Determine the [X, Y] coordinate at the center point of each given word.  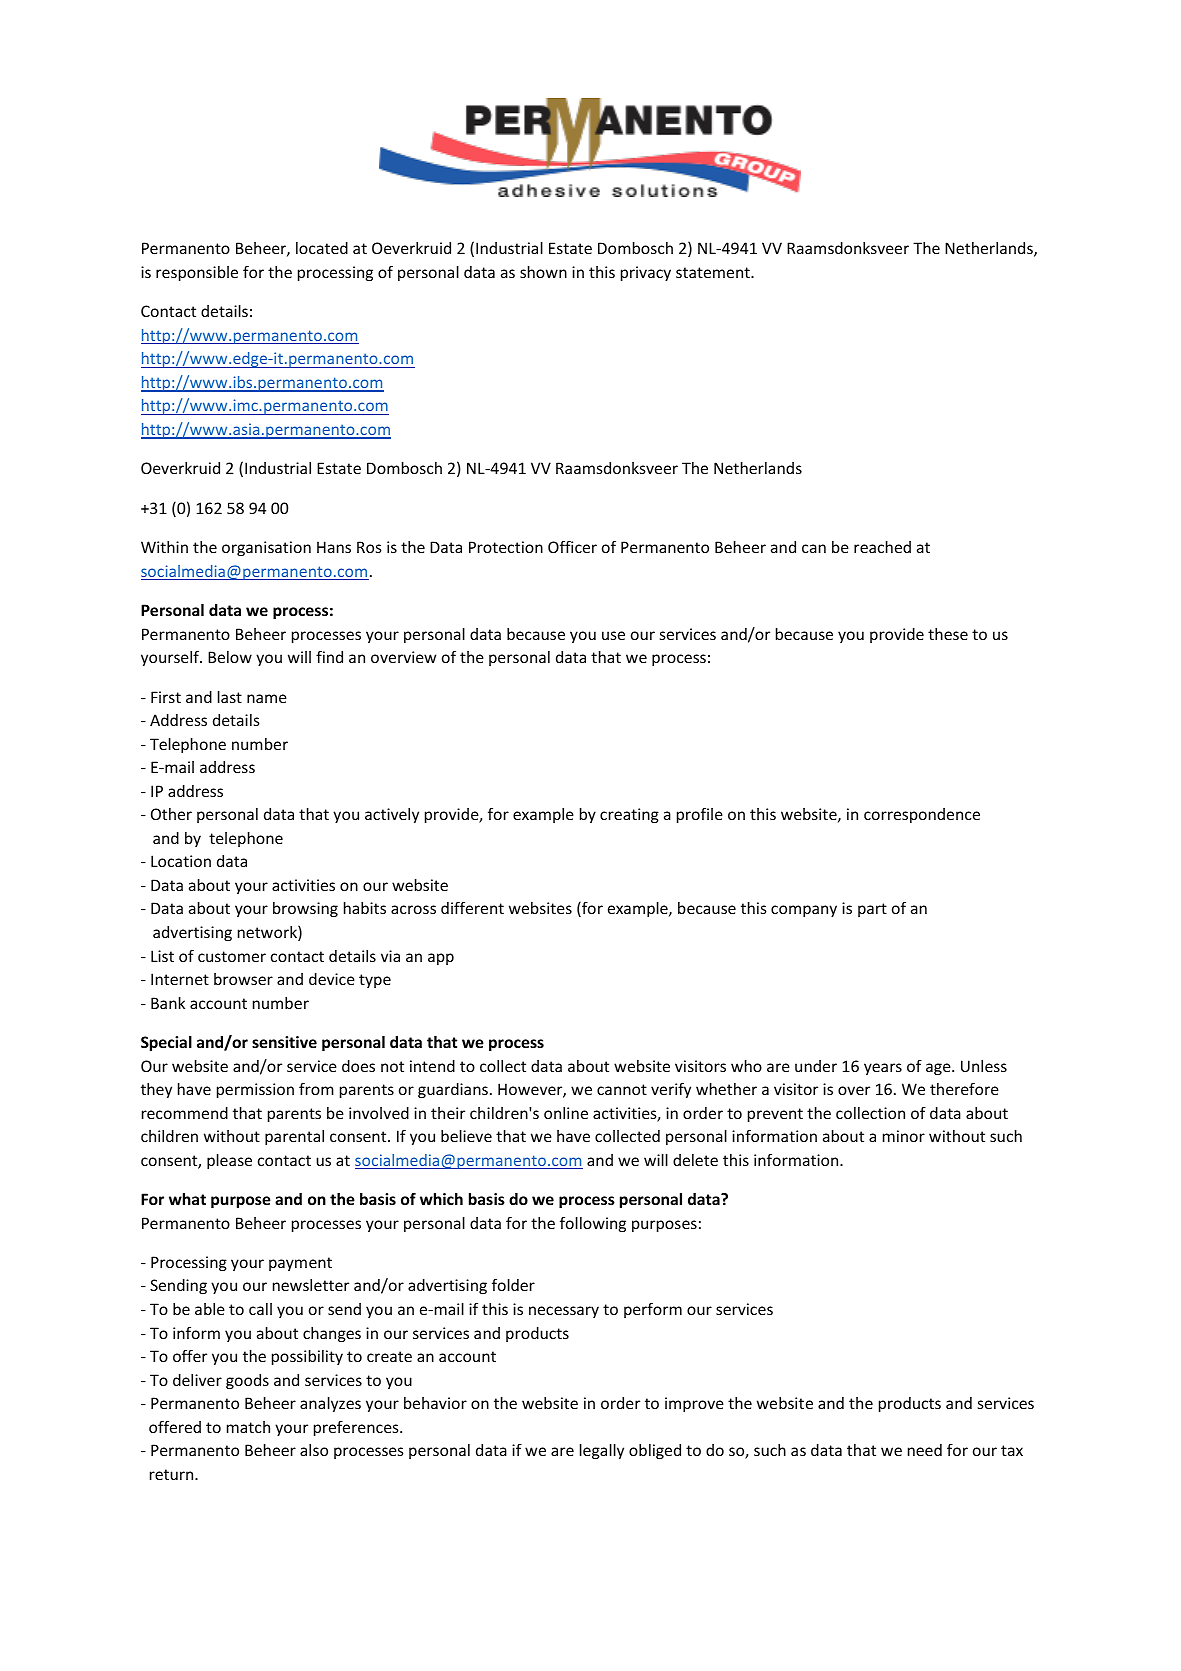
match [248, 1427]
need [925, 1450]
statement [714, 272]
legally [602, 1451]
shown [543, 272]
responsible [197, 273]
